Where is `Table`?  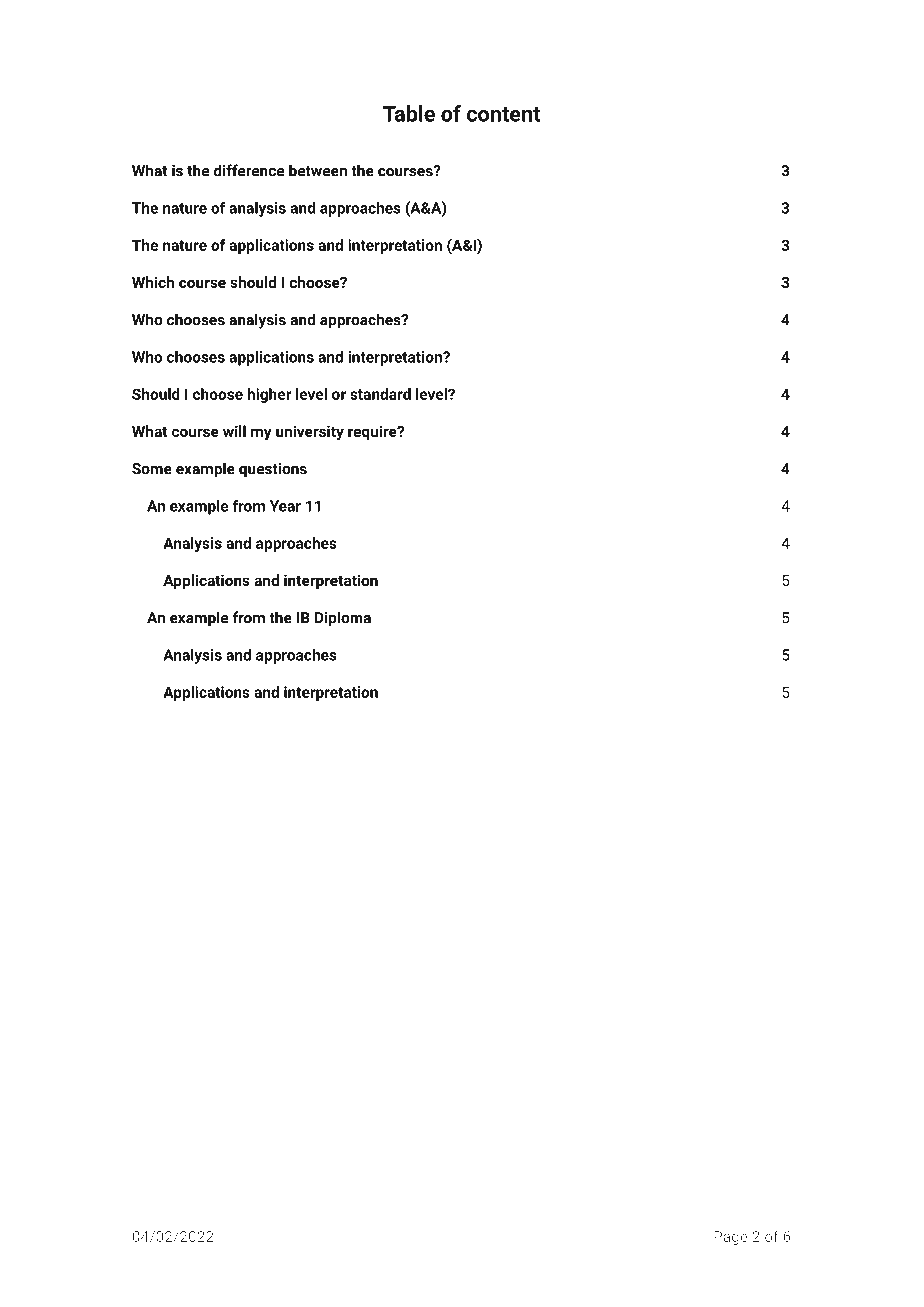
Table is located at coordinates (409, 113).
